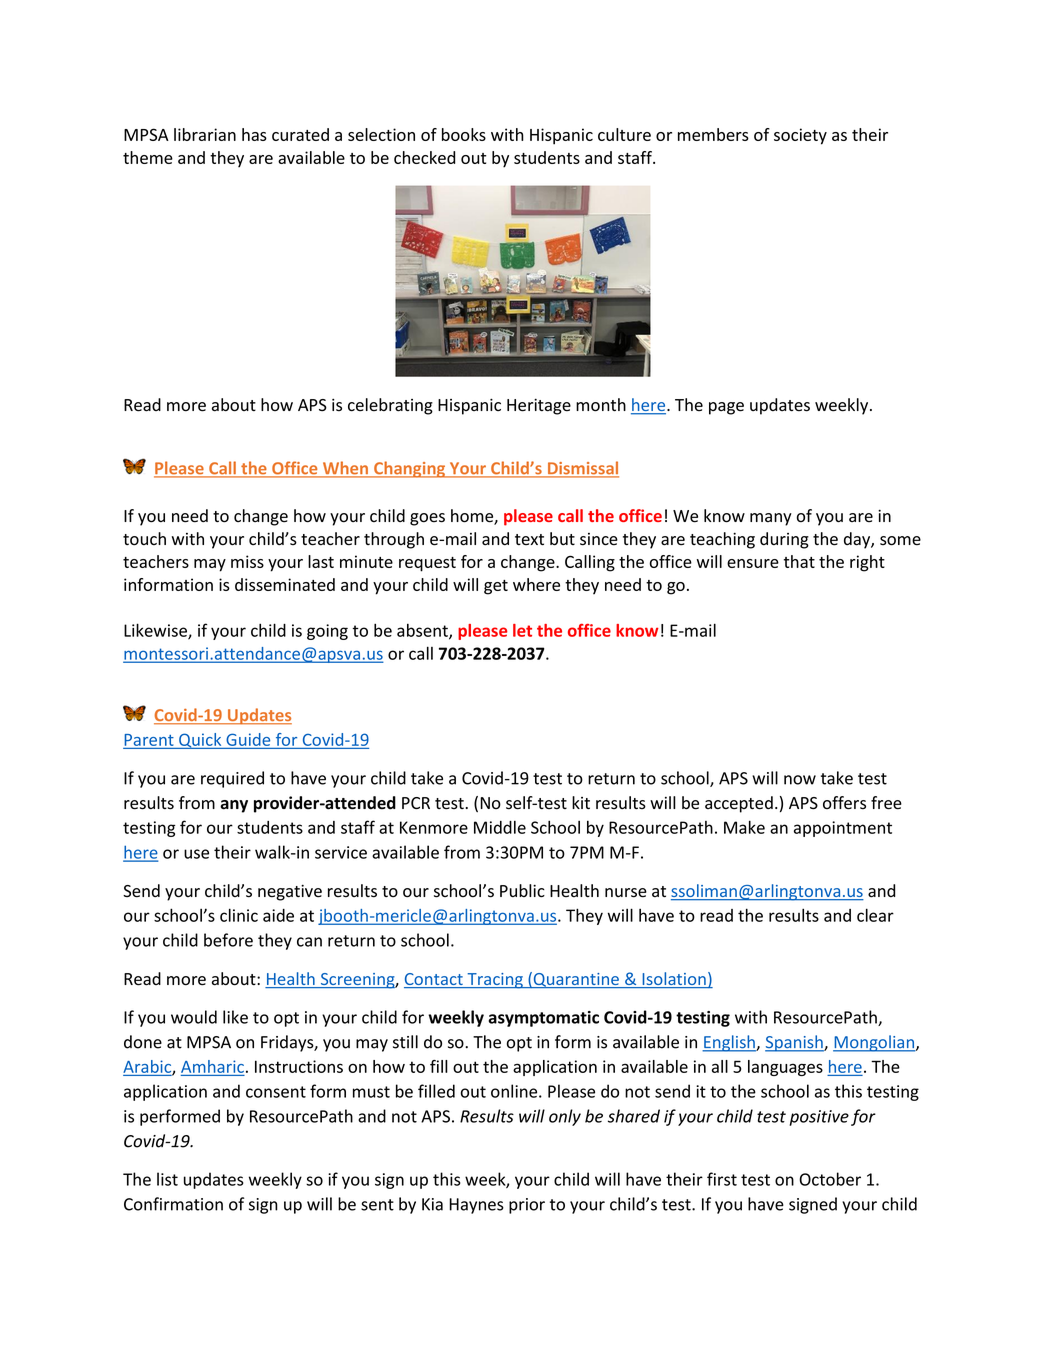 This screenshot has height=1353, width=1046. I want to click on use, so click(196, 854).
